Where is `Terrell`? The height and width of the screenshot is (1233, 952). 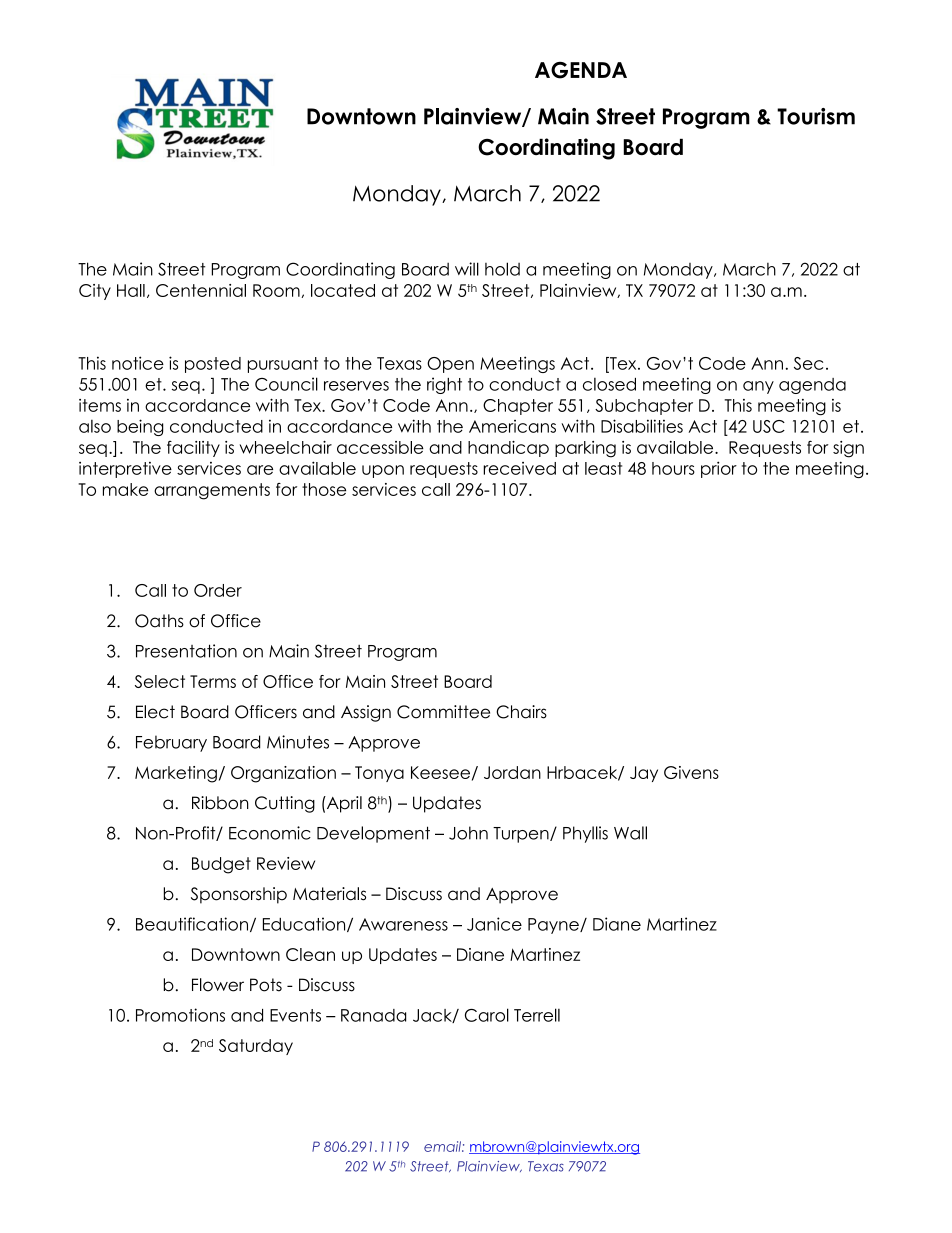
Terrell is located at coordinates (537, 1015).
